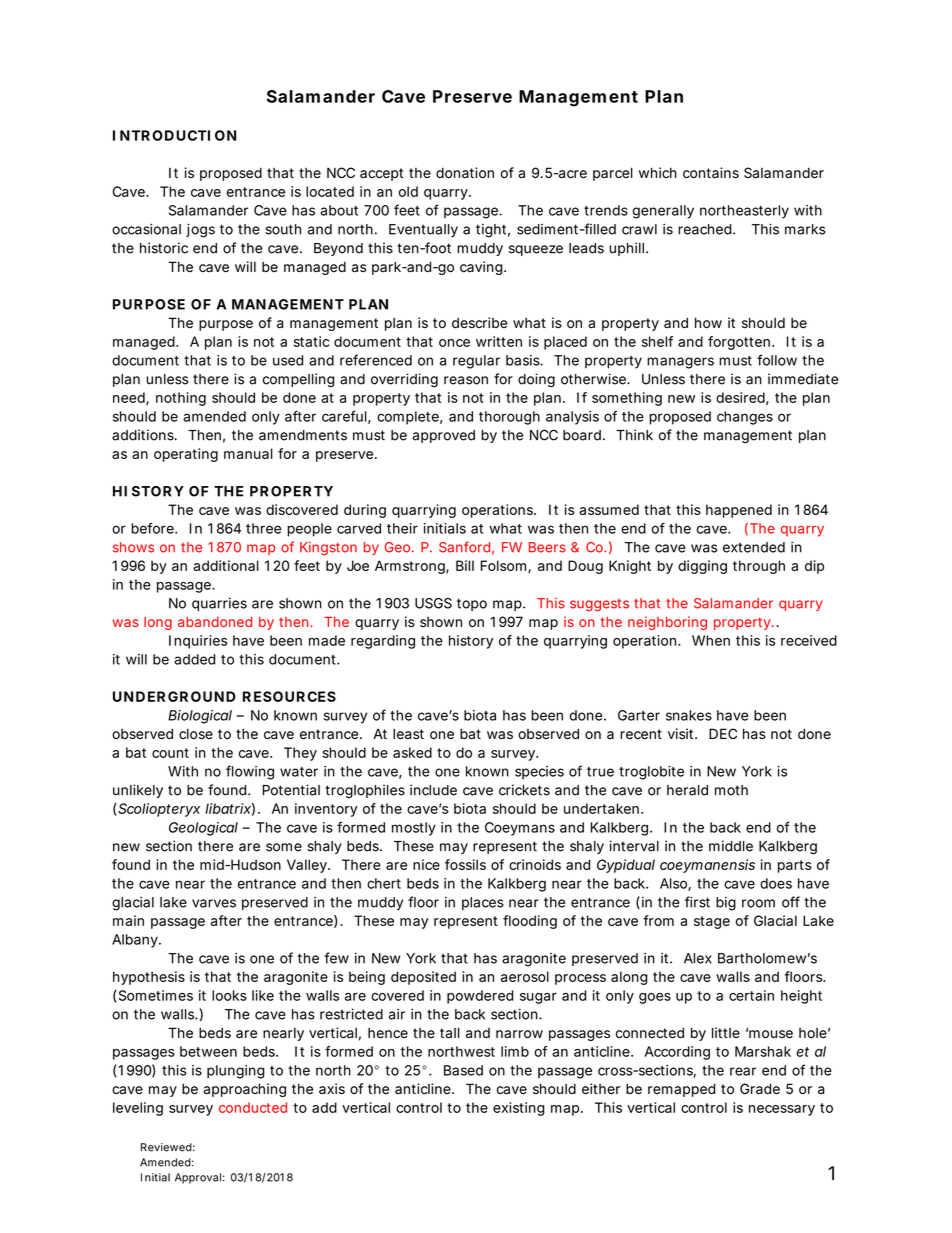 This page has height=1233, width=952. Describe the element at coordinates (711, 173) in the page. I see `contains` at that location.
